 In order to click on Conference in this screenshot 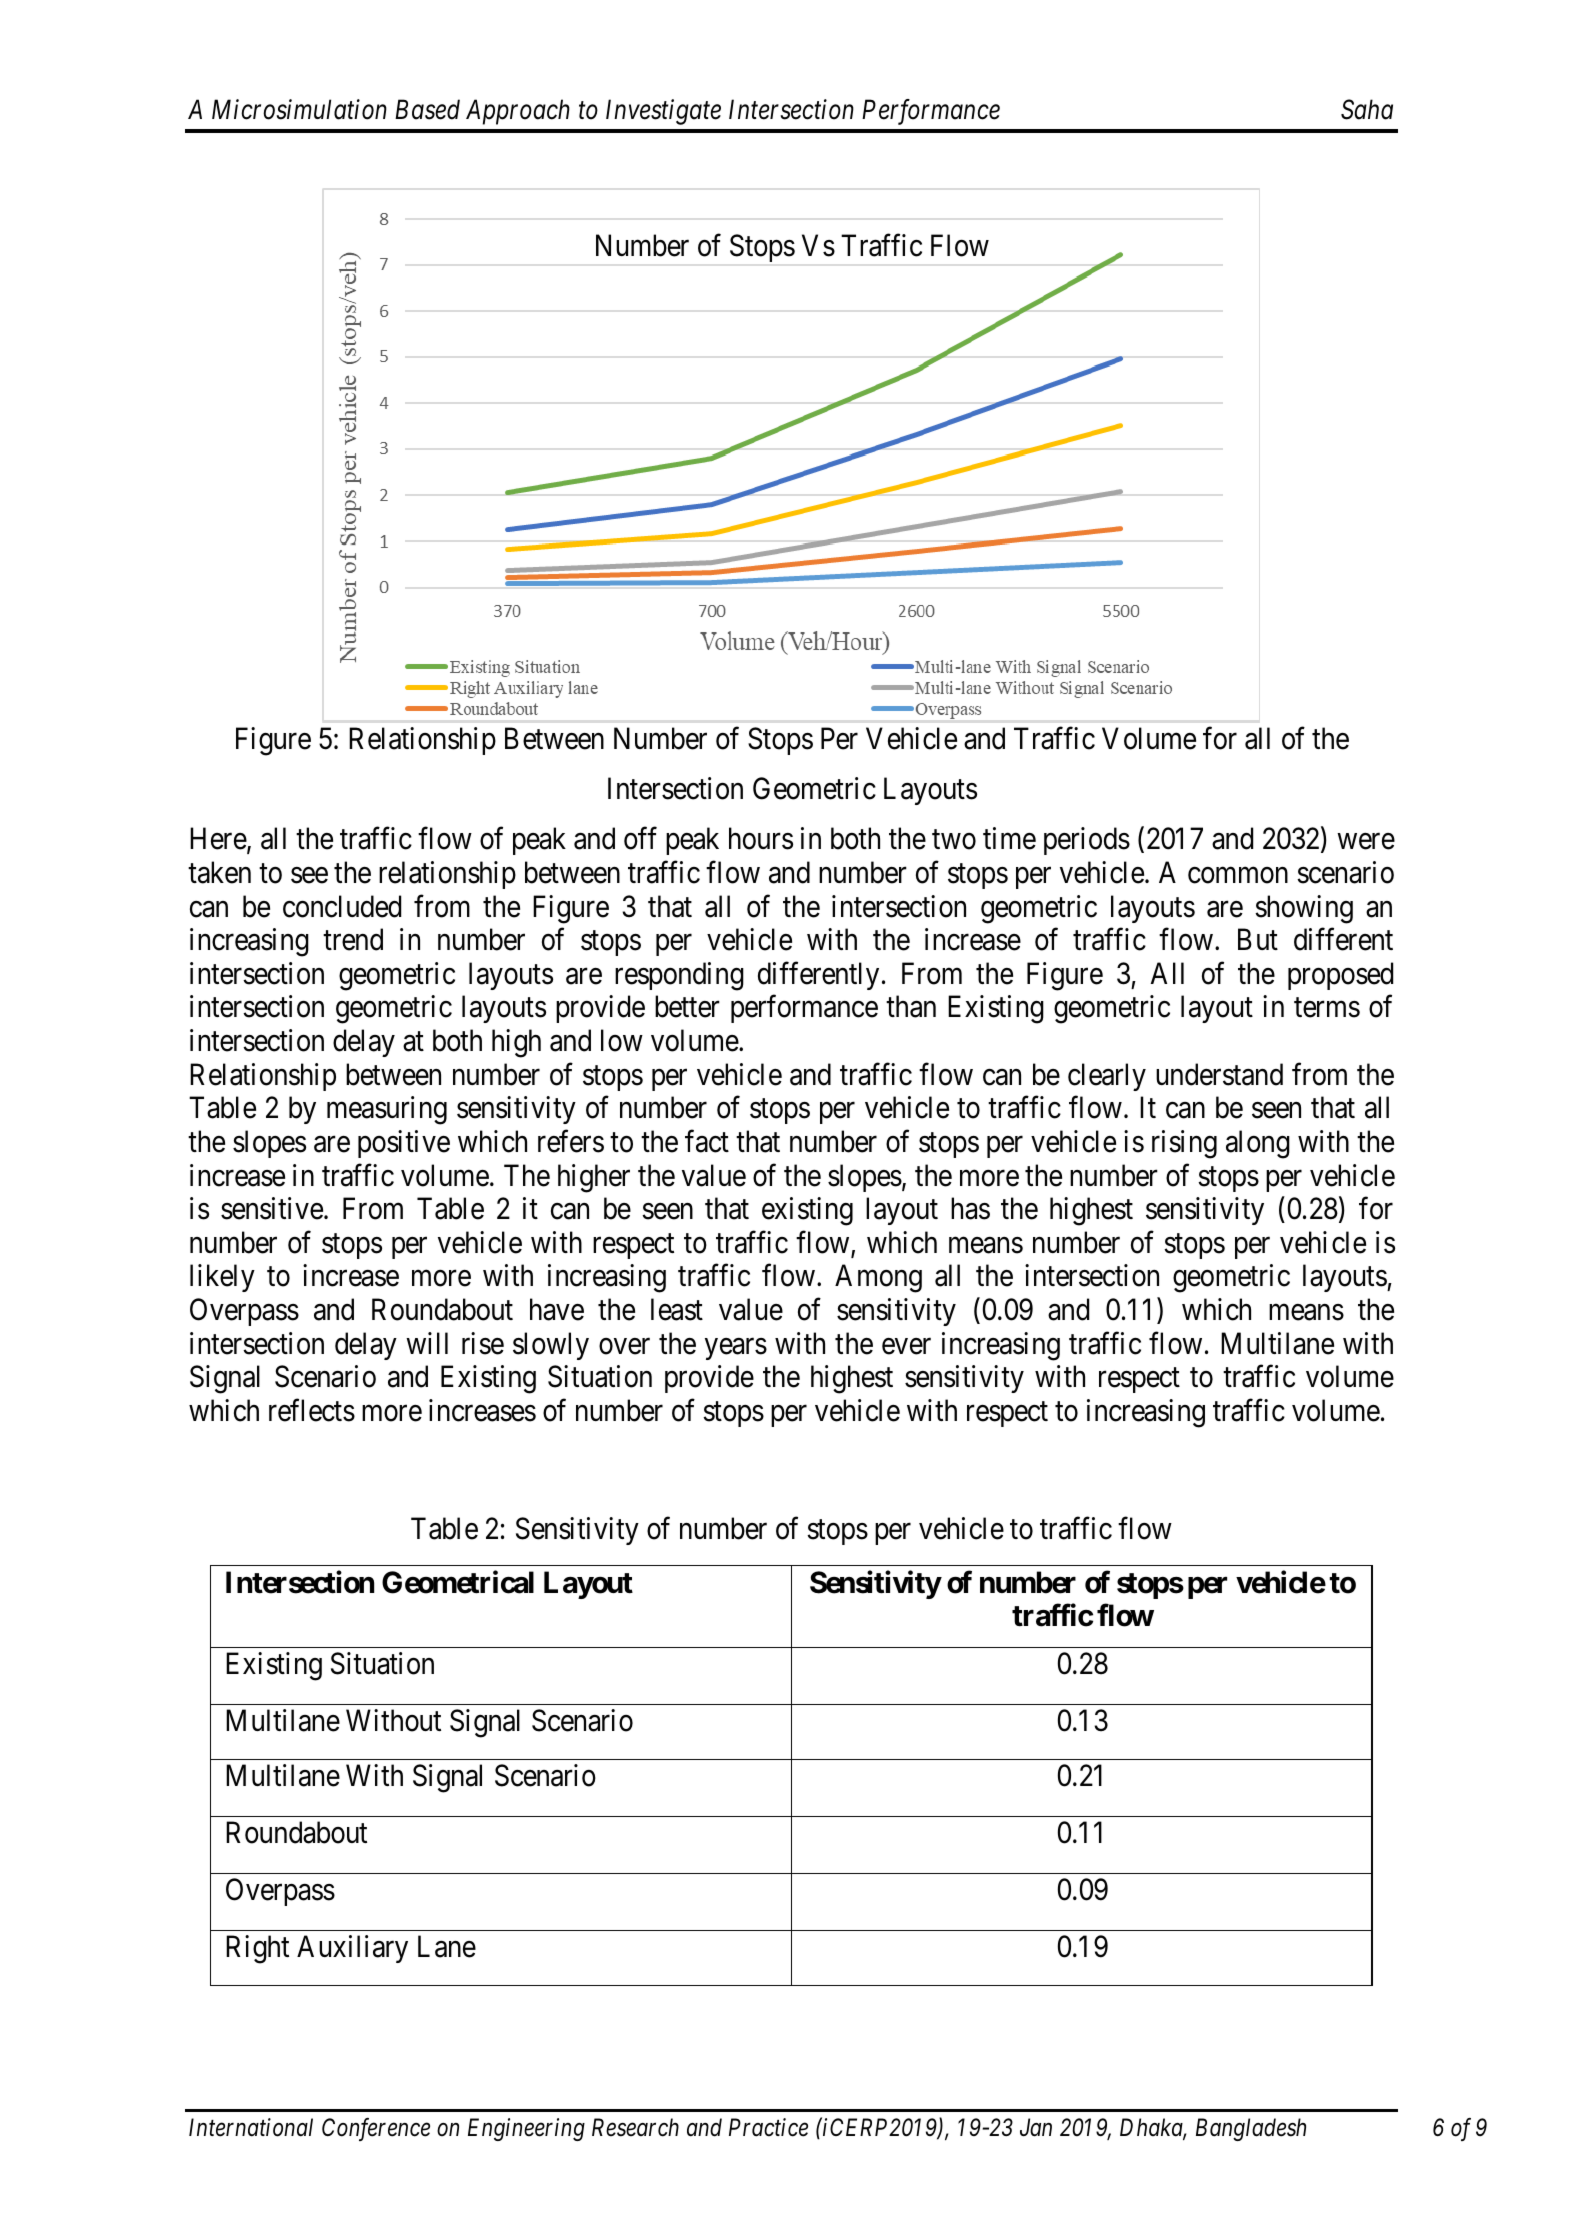, I will do `click(376, 2129)`.
